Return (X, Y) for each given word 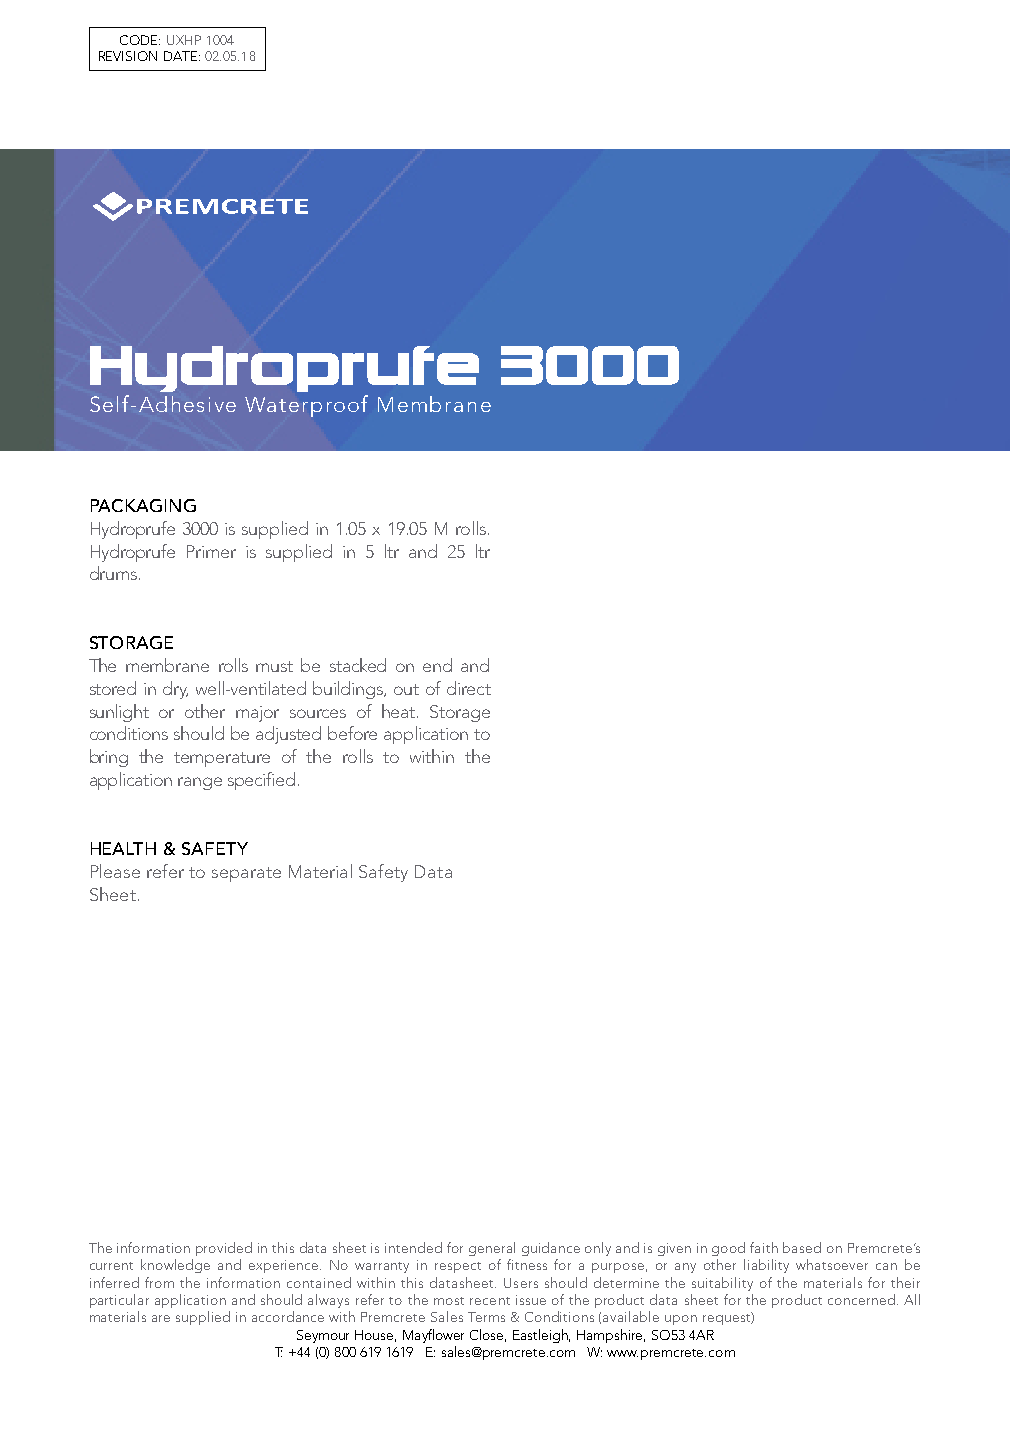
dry (175, 690)
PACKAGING (143, 505)
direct (469, 688)
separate (246, 874)
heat (400, 711)
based (802, 1247)
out (406, 689)
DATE (182, 56)
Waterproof (306, 406)
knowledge (175, 1266)
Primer (211, 551)
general (492, 1249)
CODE (140, 40)
